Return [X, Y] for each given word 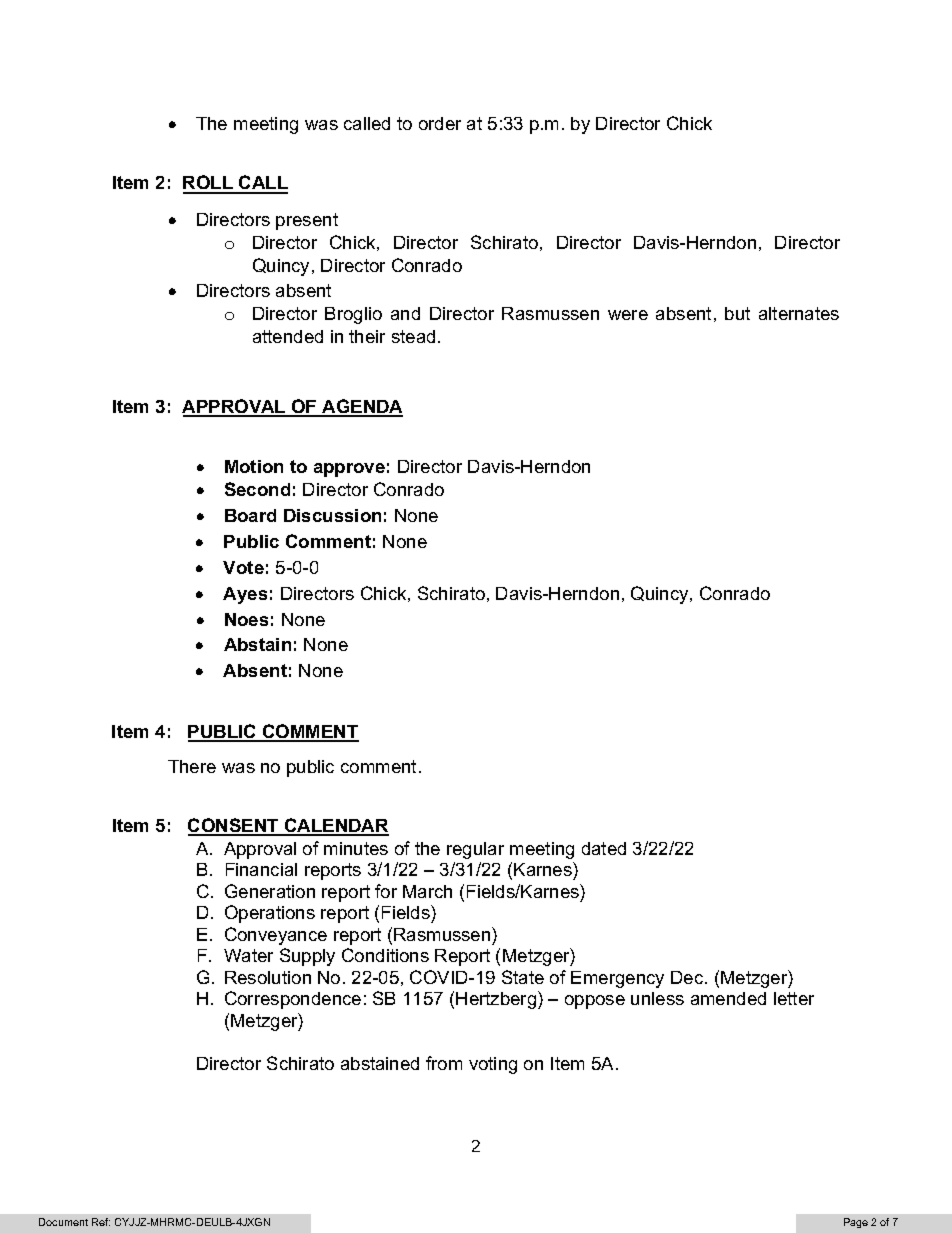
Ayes [245, 595]
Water [248, 955]
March [427, 891]
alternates [799, 313]
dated [604, 848]
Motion [254, 466]
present [307, 221]
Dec [688, 977]
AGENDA [361, 407]
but [737, 313]
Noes [246, 619]
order [440, 123]
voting [493, 1065]
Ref [101, 1222]
